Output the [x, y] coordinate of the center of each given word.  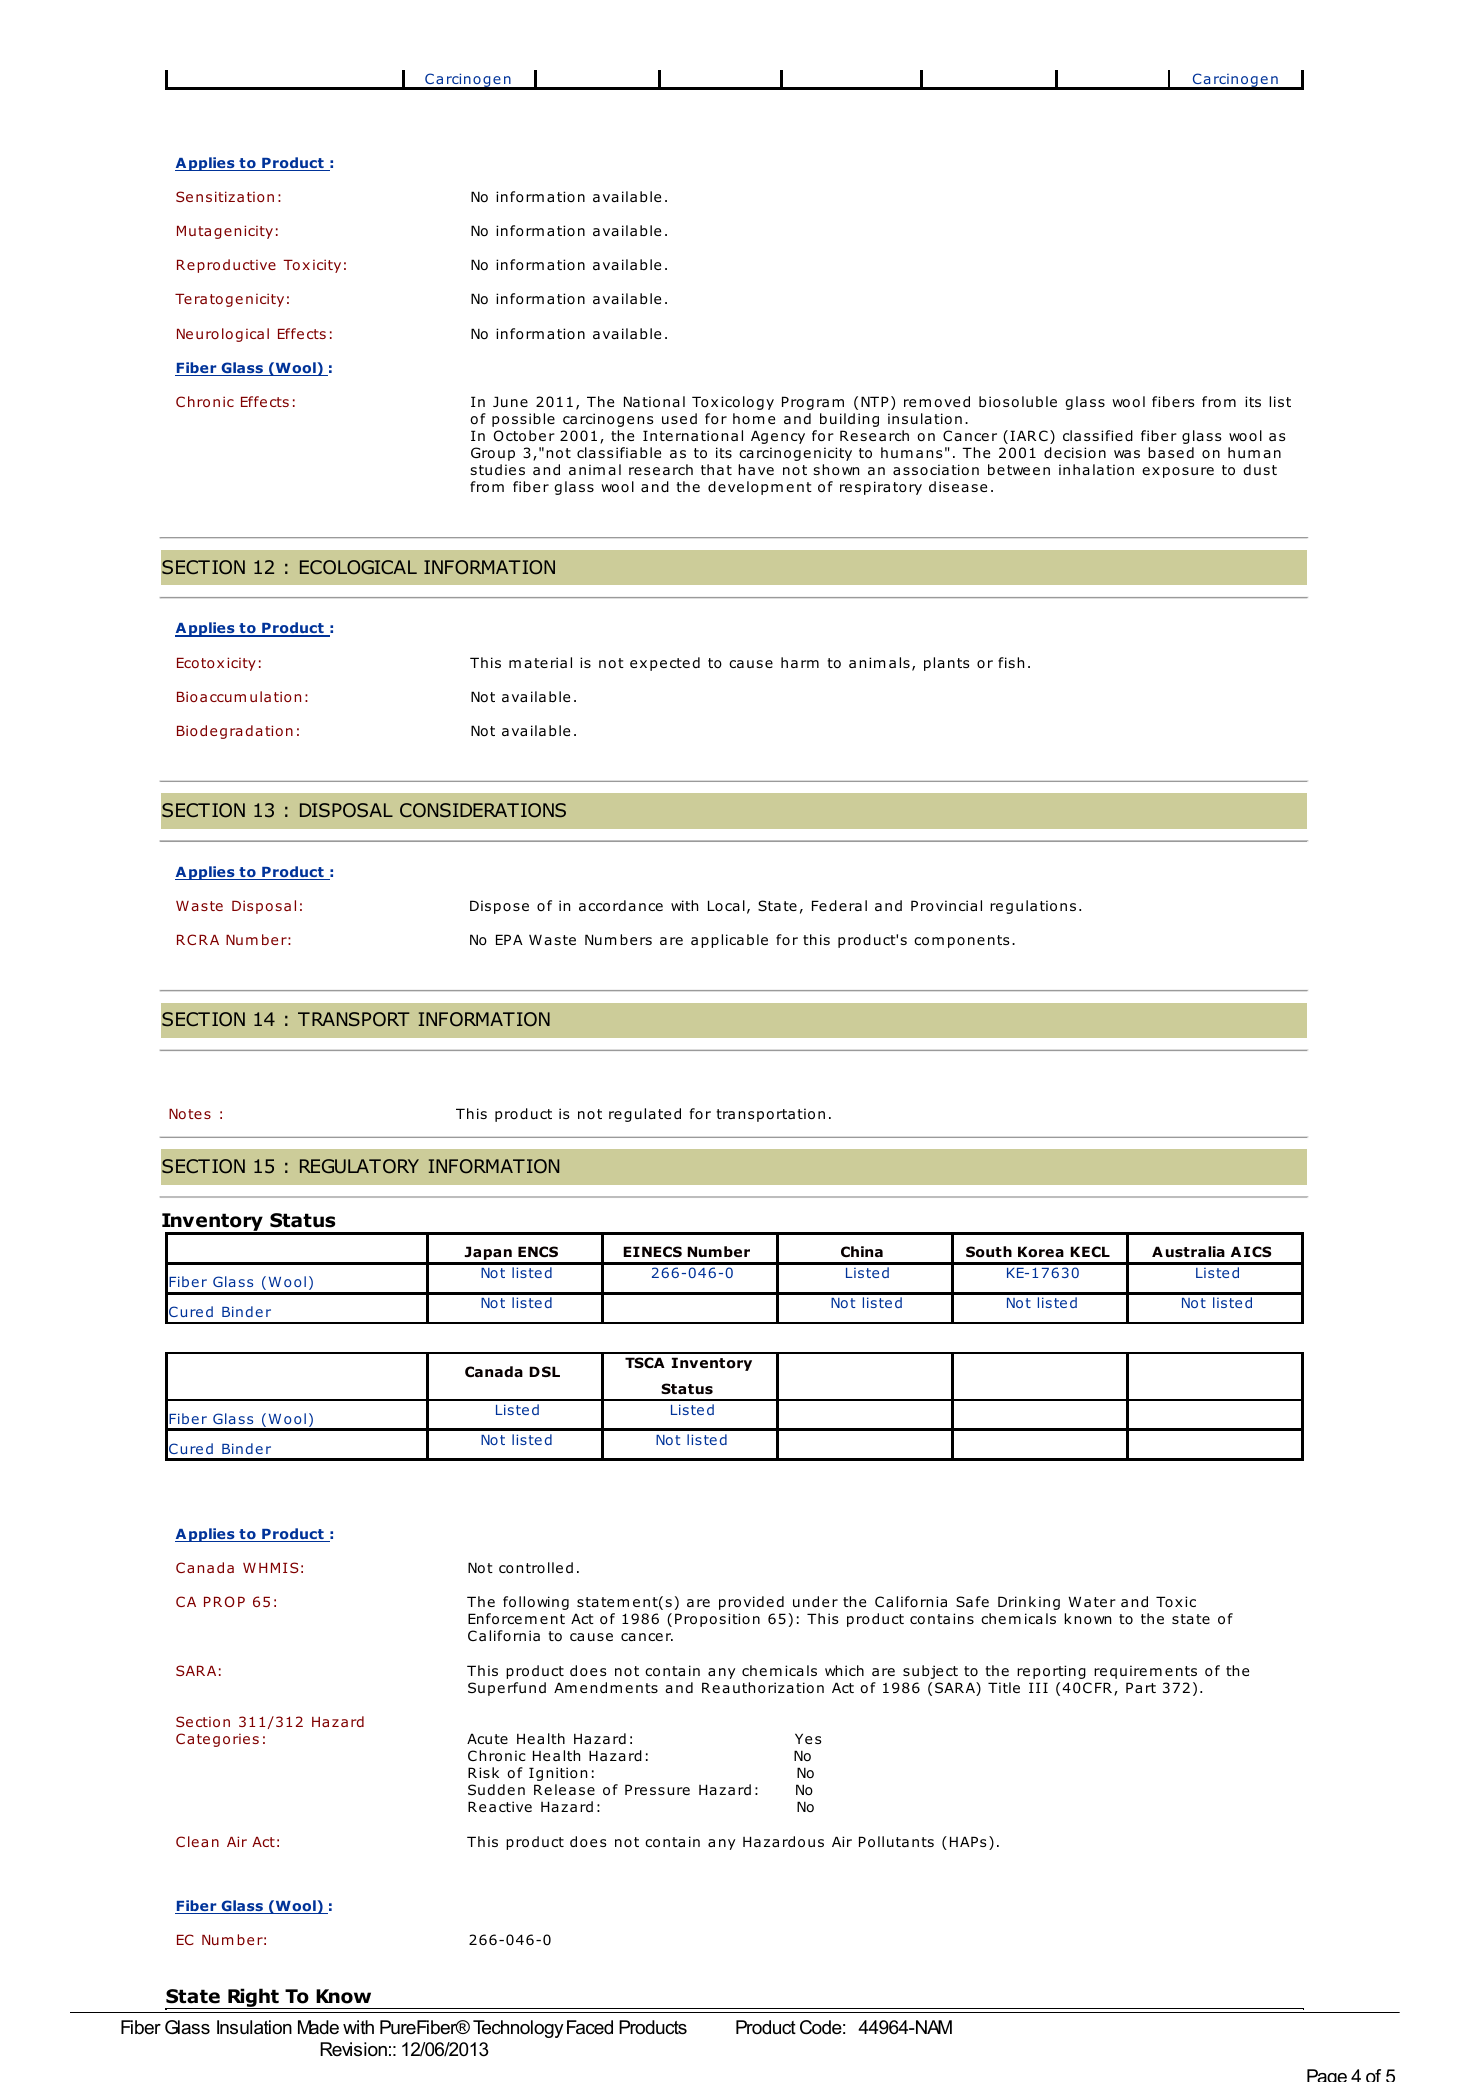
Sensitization [225, 196]
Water [1092, 1601]
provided [751, 1603]
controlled [536, 1567]
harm [800, 662]
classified [1098, 436]
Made [318, 2027]
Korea [1041, 1252]
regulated [645, 1115]
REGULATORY [359, 1166]
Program [813, 403]
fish [1011, 662]
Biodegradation [235, 732]
